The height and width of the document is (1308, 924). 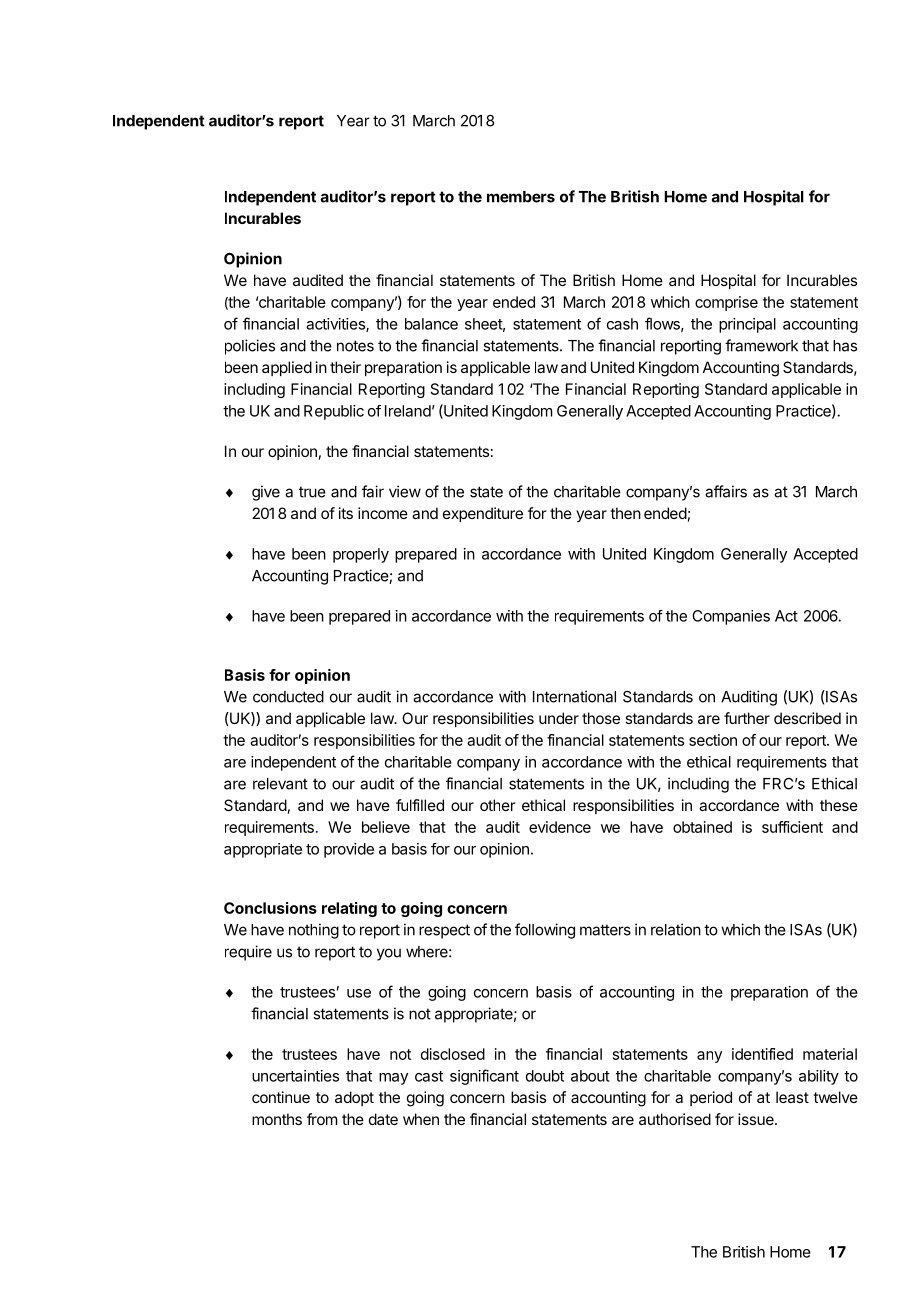 What do you see at coordinates (726, 303) in the document?
I see `comprise` at bounding box center [726, 303].
